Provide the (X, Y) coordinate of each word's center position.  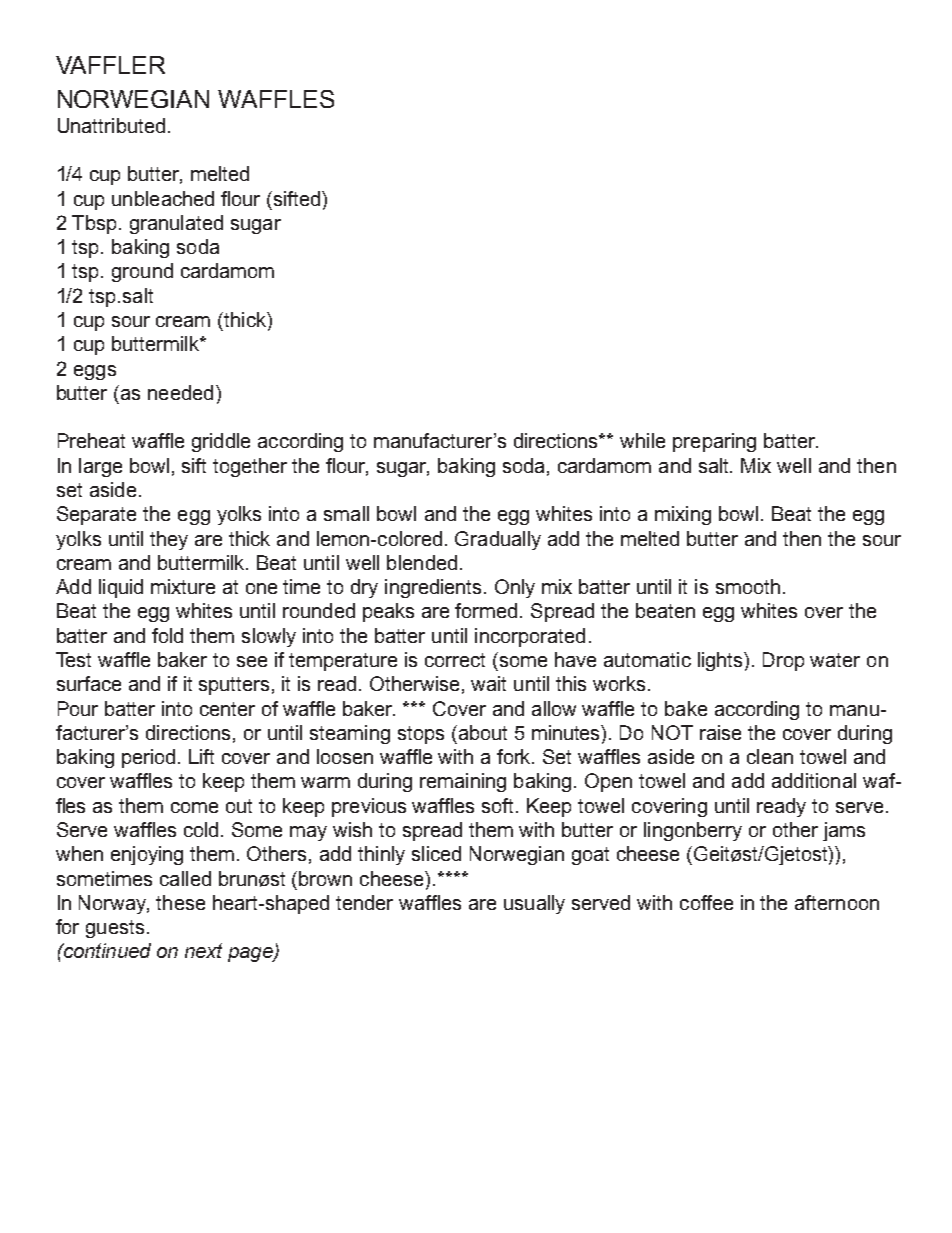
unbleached (163, 198)
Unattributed (111, 125)
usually (534, 904)
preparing (714, 442)
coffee (706, 902)
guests (115, 929)
